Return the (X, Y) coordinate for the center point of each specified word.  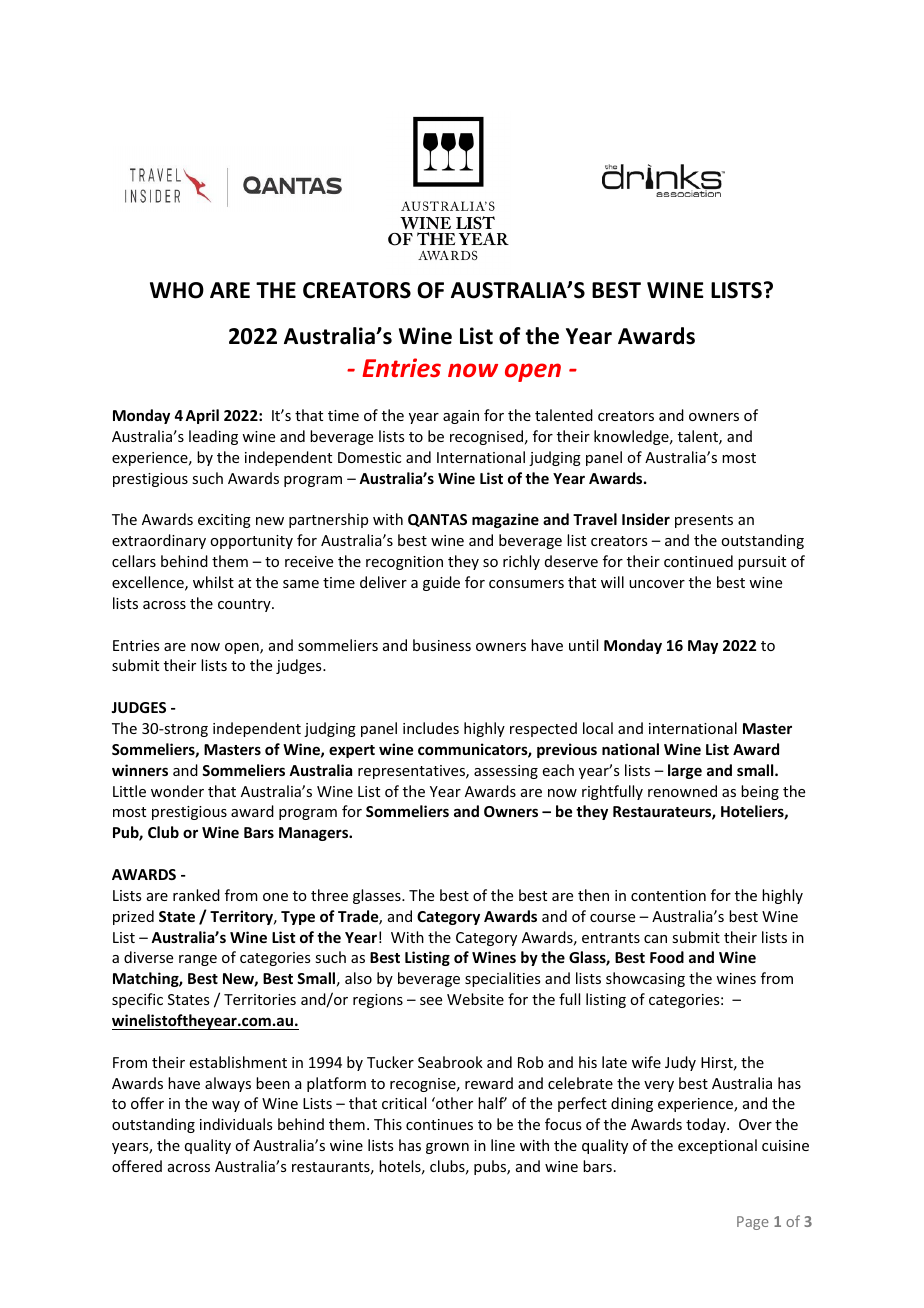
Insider (646, 519)
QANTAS (437, 520)
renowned (682, 791)
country (245, 605)
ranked (196, 895)
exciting (224, 521)
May (703, 647)
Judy (680, 1063)
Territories (260, 999)
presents (704, 521)
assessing (506, 772)
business (442, 645)
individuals (236, 1124)
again (461, 417)
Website (475, 999)
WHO (177, 290)
